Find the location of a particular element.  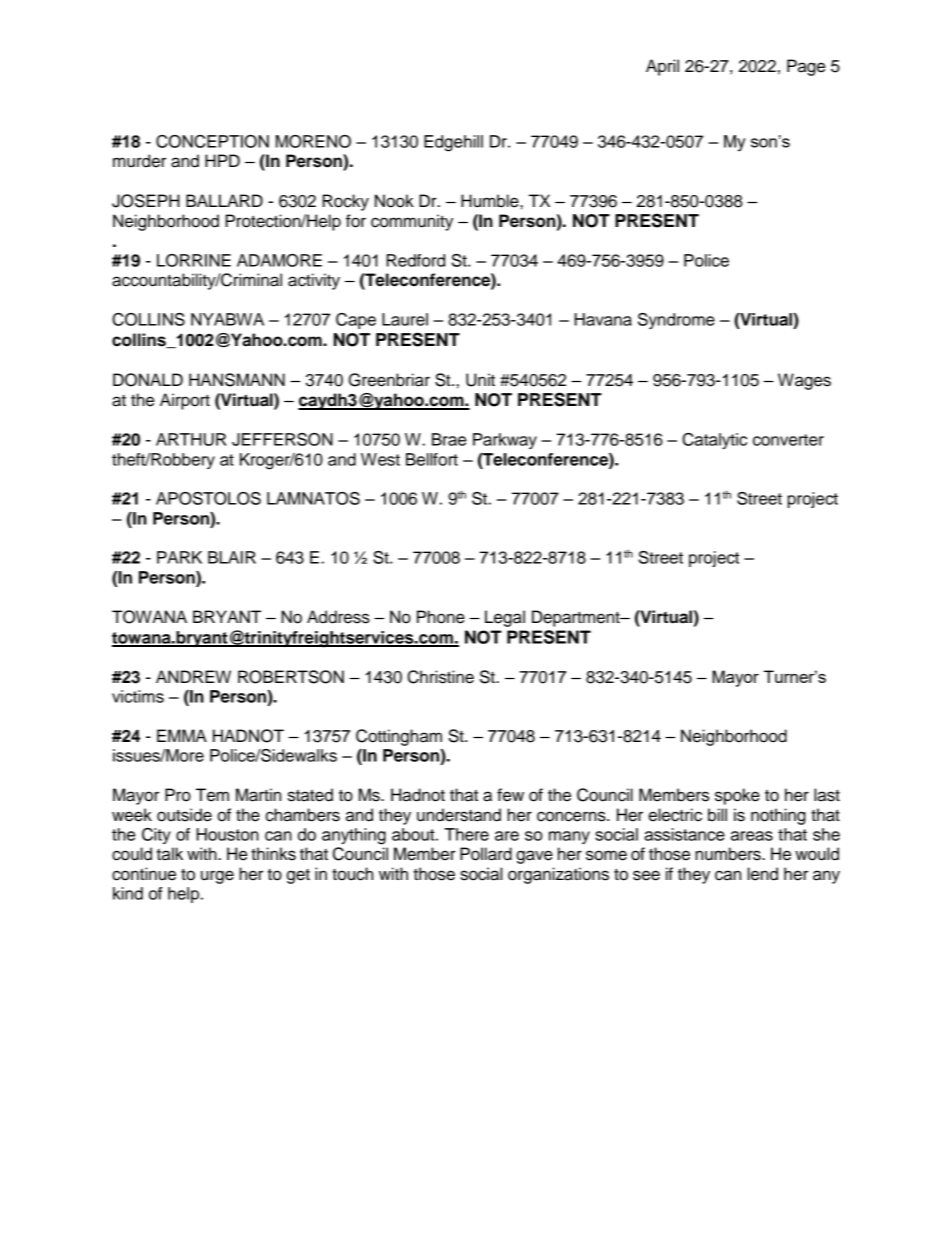

Page is located at coordinates (806, 67).
